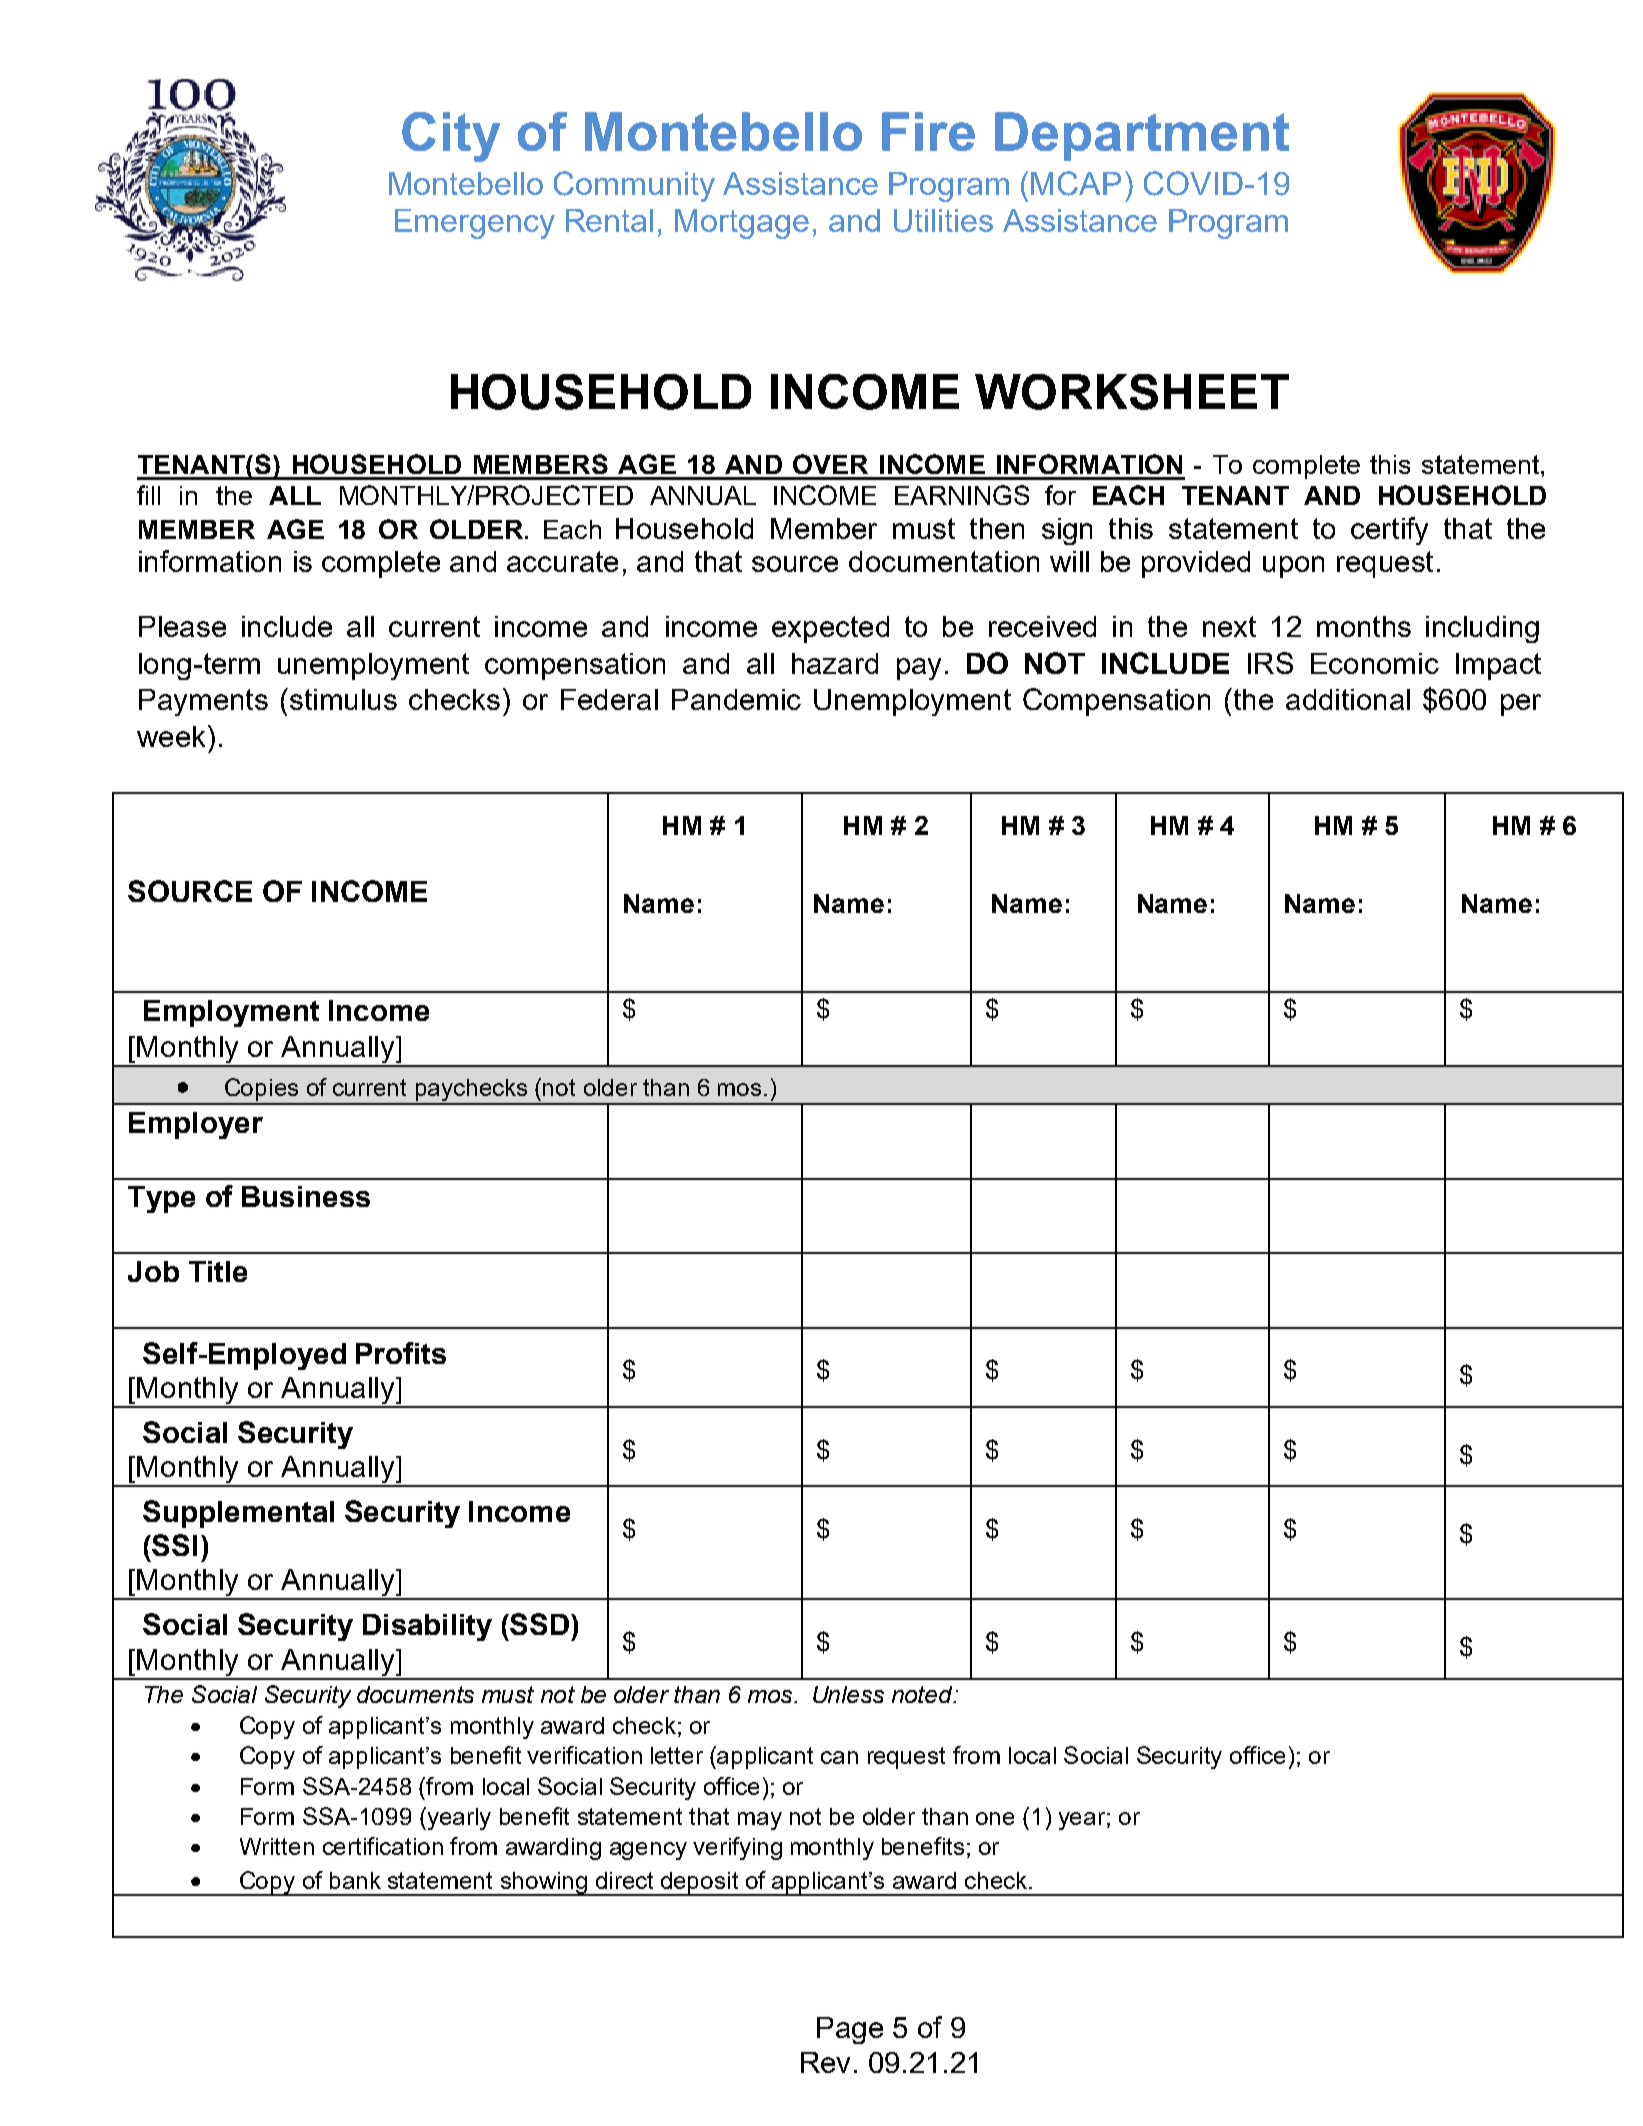 This document has height=2126, width=1643. I want to click on additional, so click(1348, 699).
